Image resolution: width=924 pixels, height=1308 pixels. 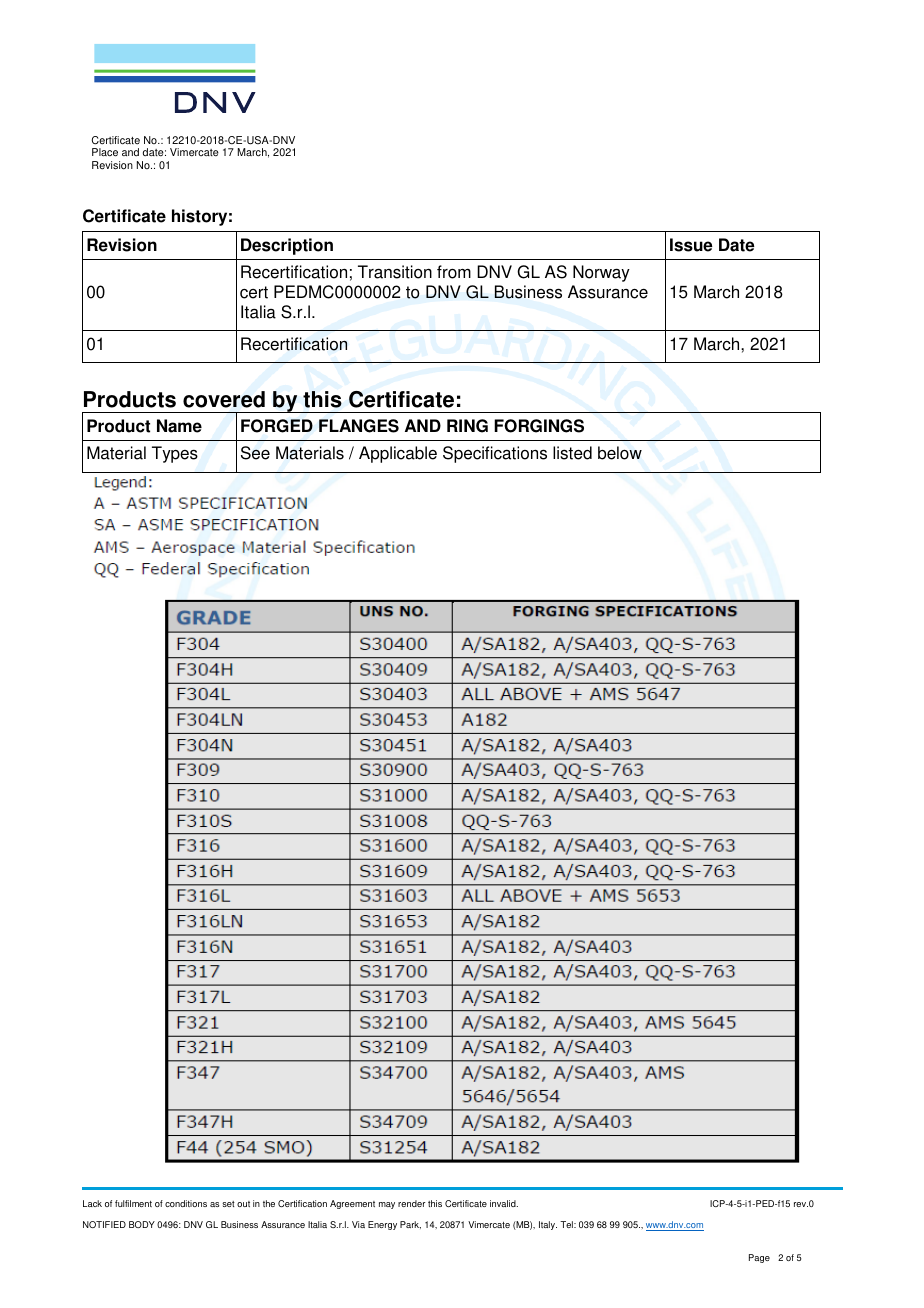 I want to click on Place, so click(x=105, y=152).
